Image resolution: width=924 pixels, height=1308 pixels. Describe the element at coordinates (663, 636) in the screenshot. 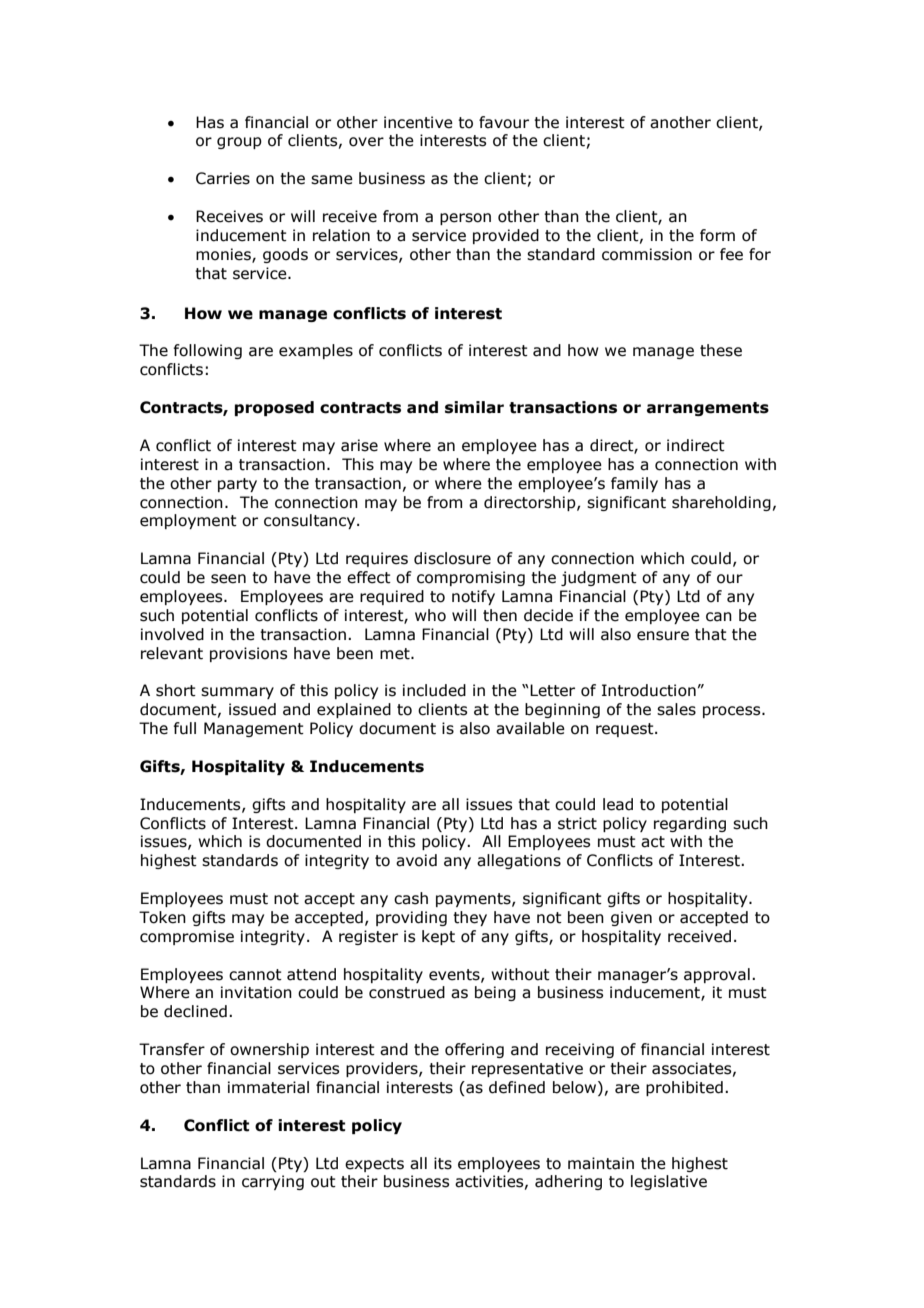

I see `ensure` at that location.
